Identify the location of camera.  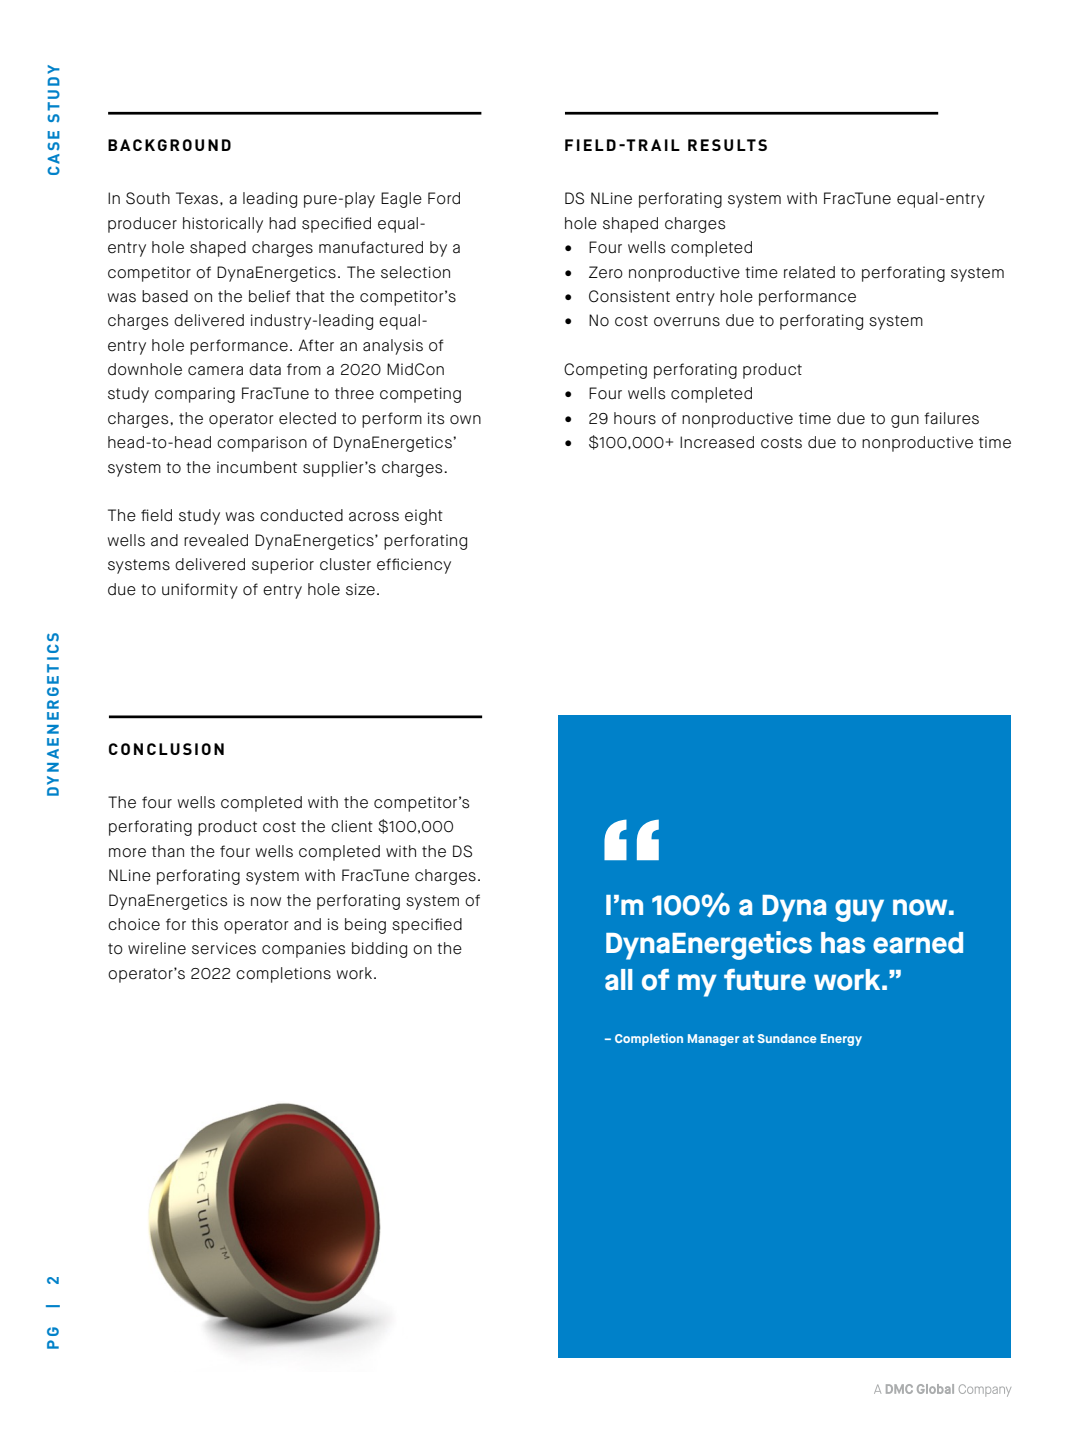
(215, 371).
